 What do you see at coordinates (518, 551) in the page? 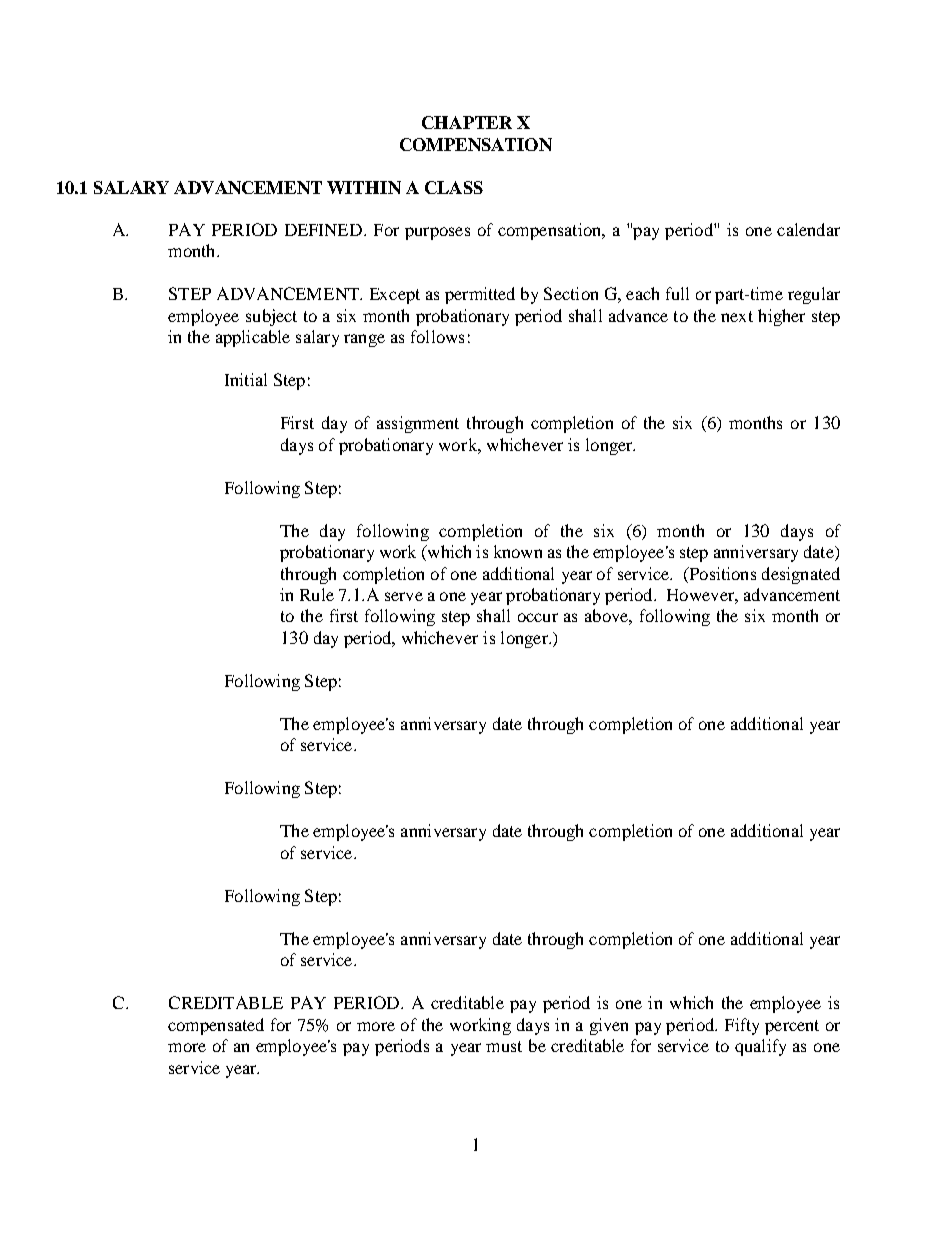
I see `known` at bounding box center [518, 551].
